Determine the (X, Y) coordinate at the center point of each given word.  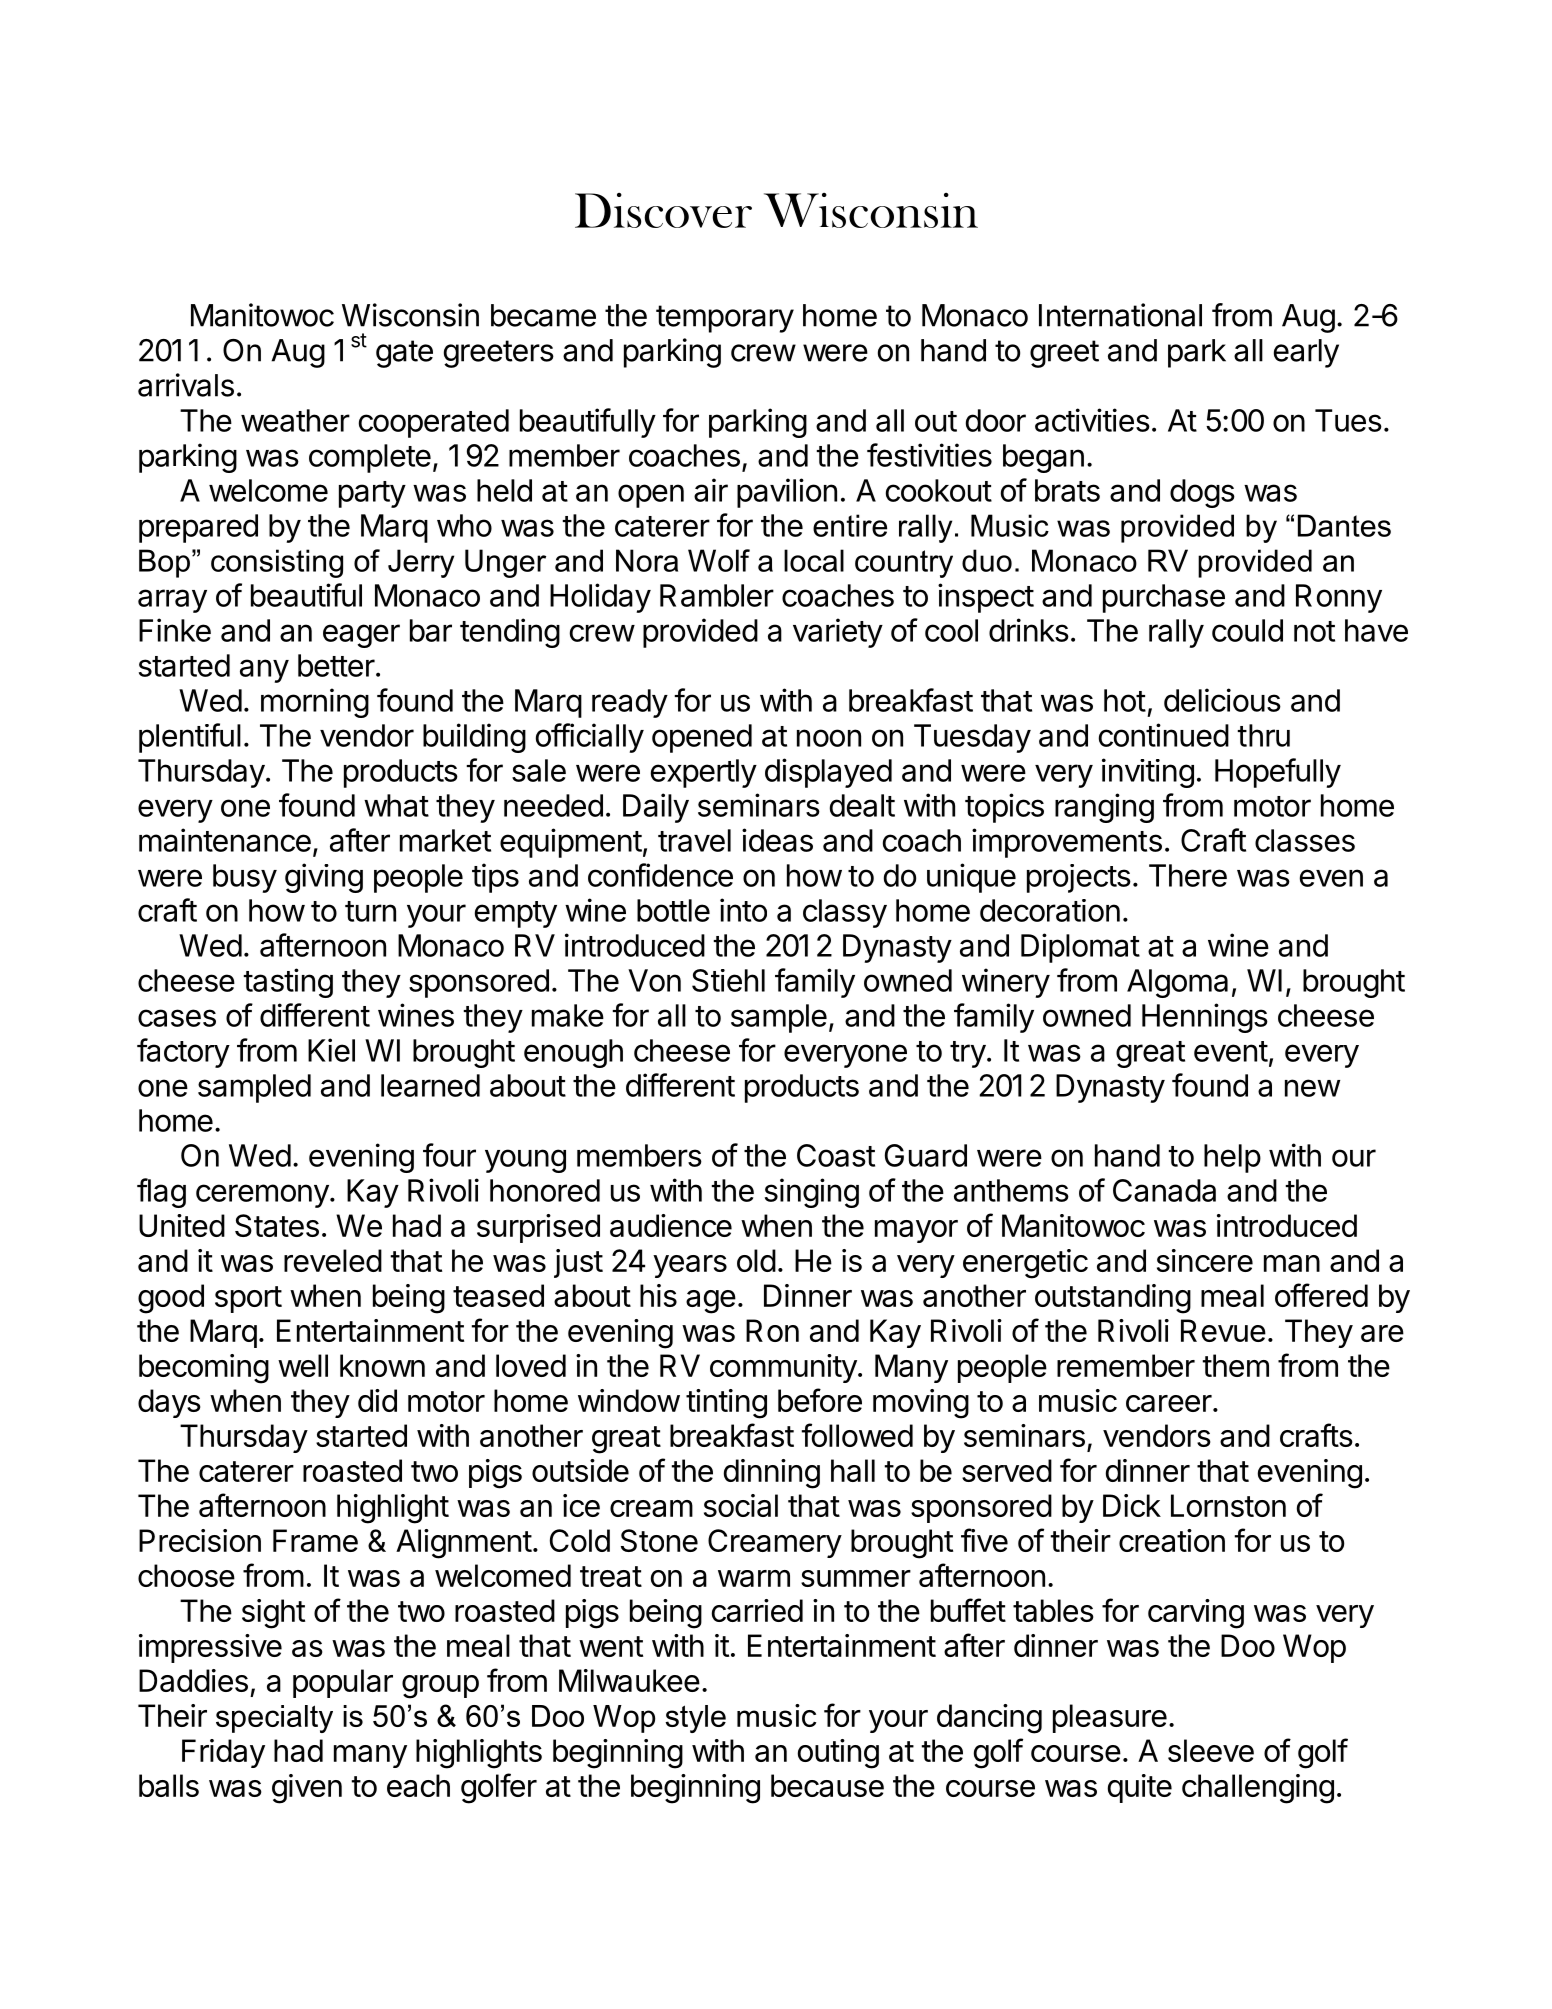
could (1247, 630)
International (1120, 315)
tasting (288, 983)
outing (838, 1754)
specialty (274, 1719)
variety (838, 633)
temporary (725, 319)
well (303, 1365)
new (1312, 1088)
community (783, 1368)
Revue (1223, 1330)
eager (361, 636)
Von (654, 980)
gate (404, 354)
